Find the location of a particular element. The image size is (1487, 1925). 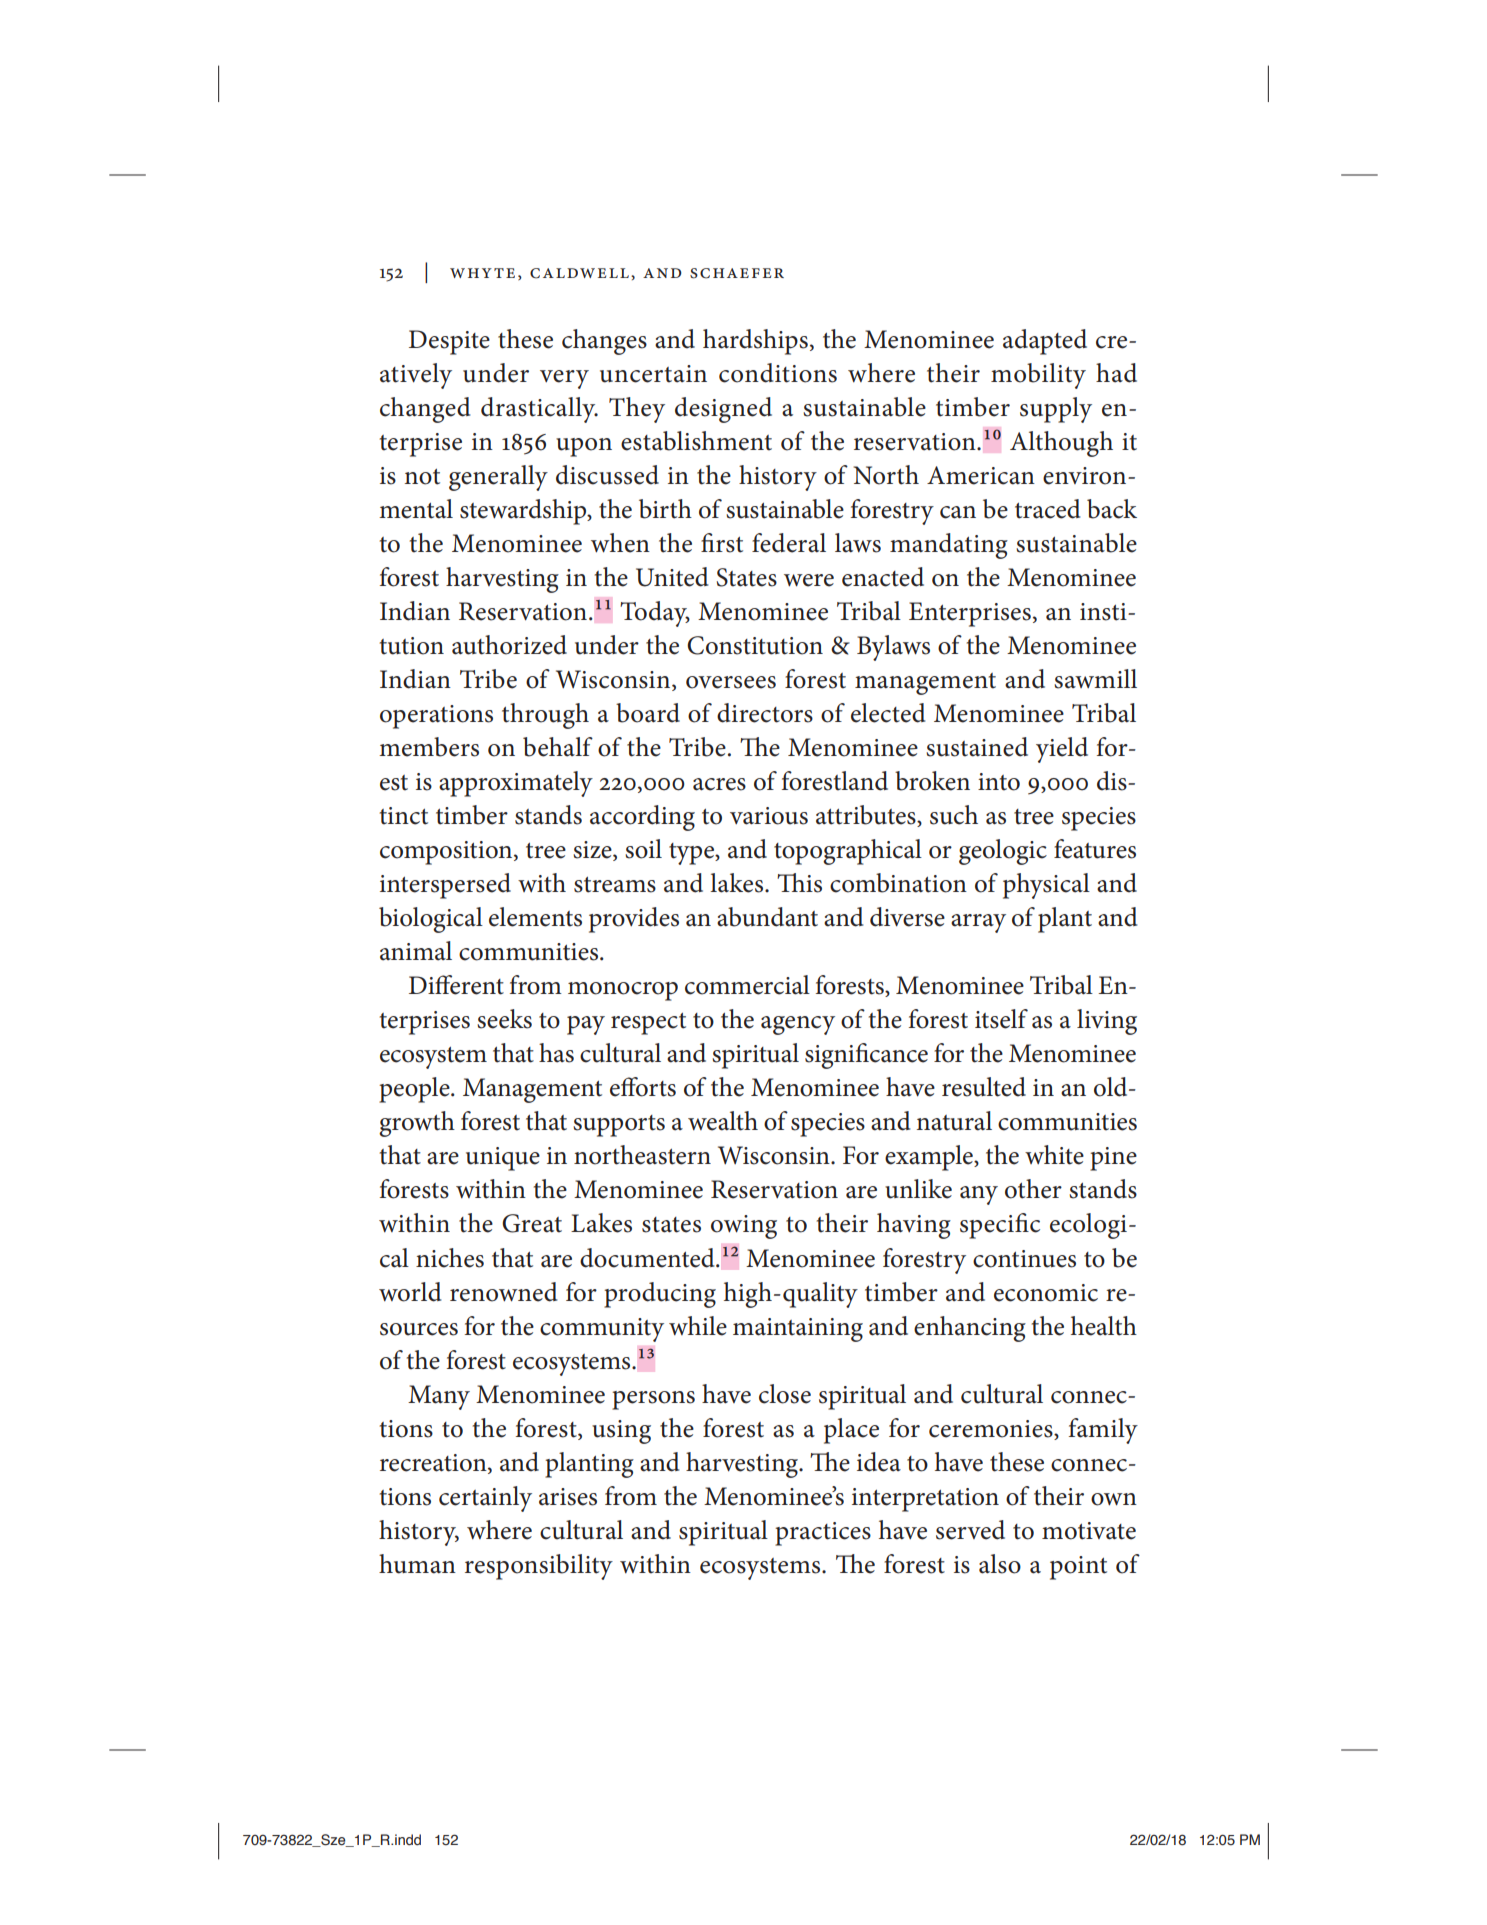

Great is located at coordinates (532, 1223).
